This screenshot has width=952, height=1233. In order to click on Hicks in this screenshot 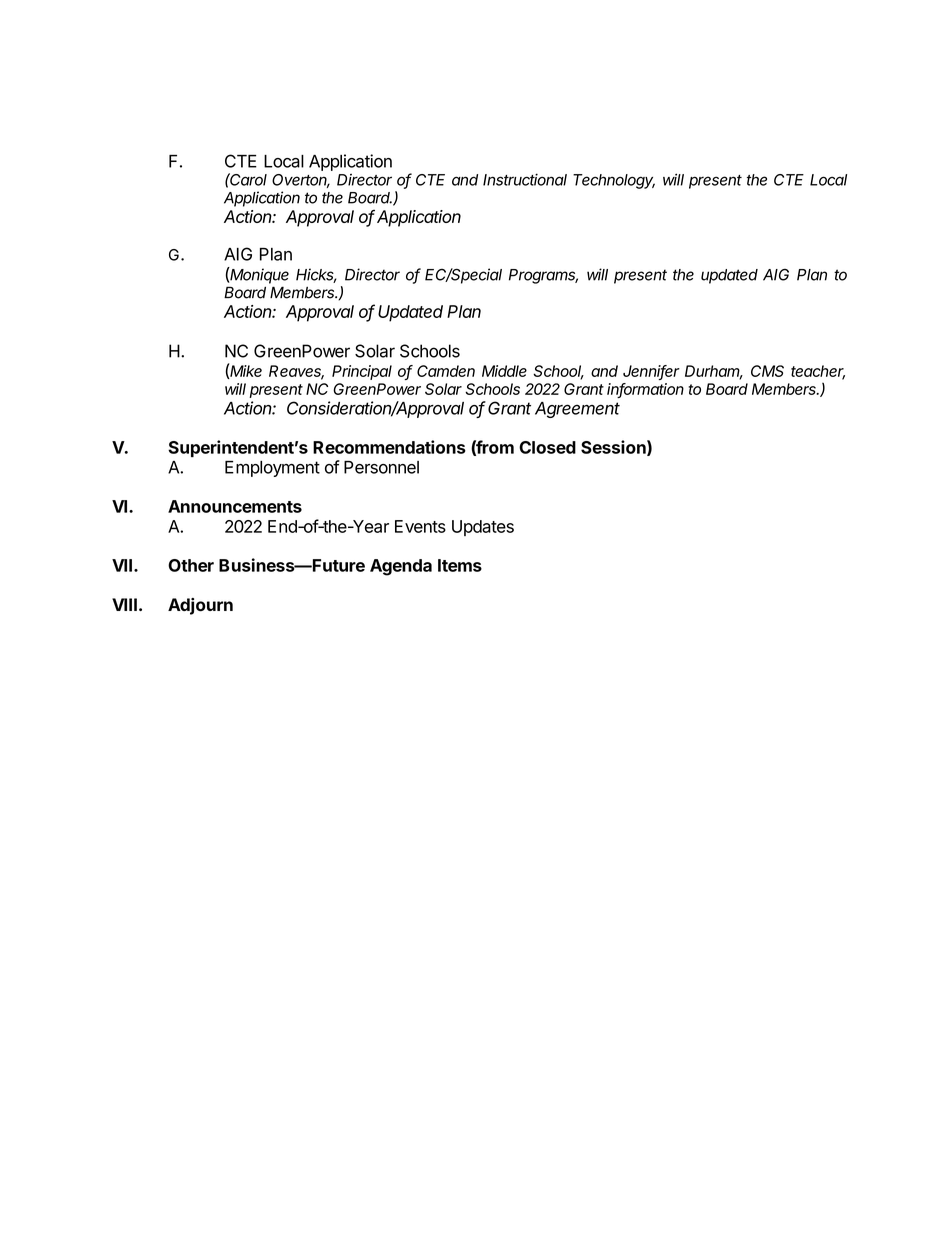, I will do `click(316, 275)`.
